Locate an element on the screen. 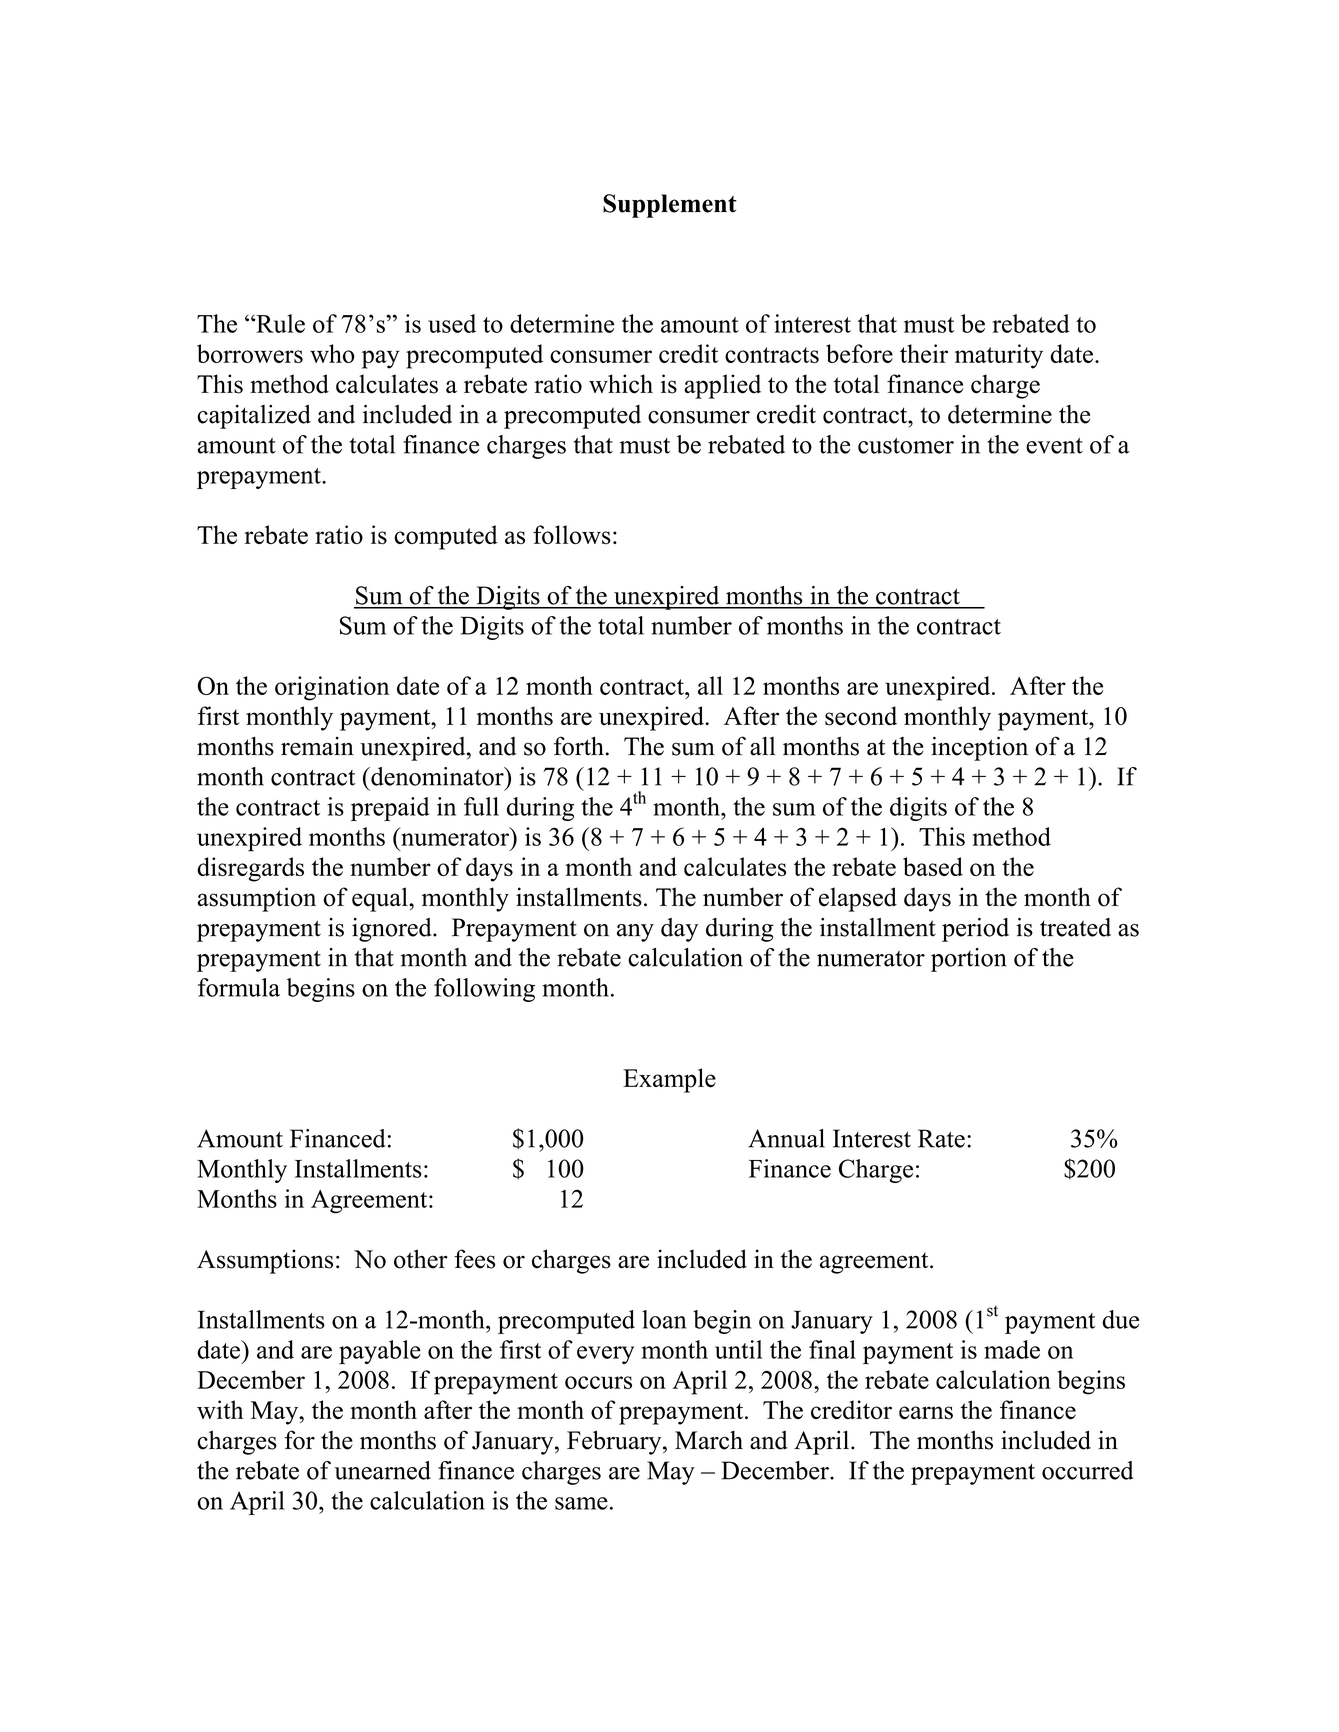  maturity is located at coordinates (999, 356).
